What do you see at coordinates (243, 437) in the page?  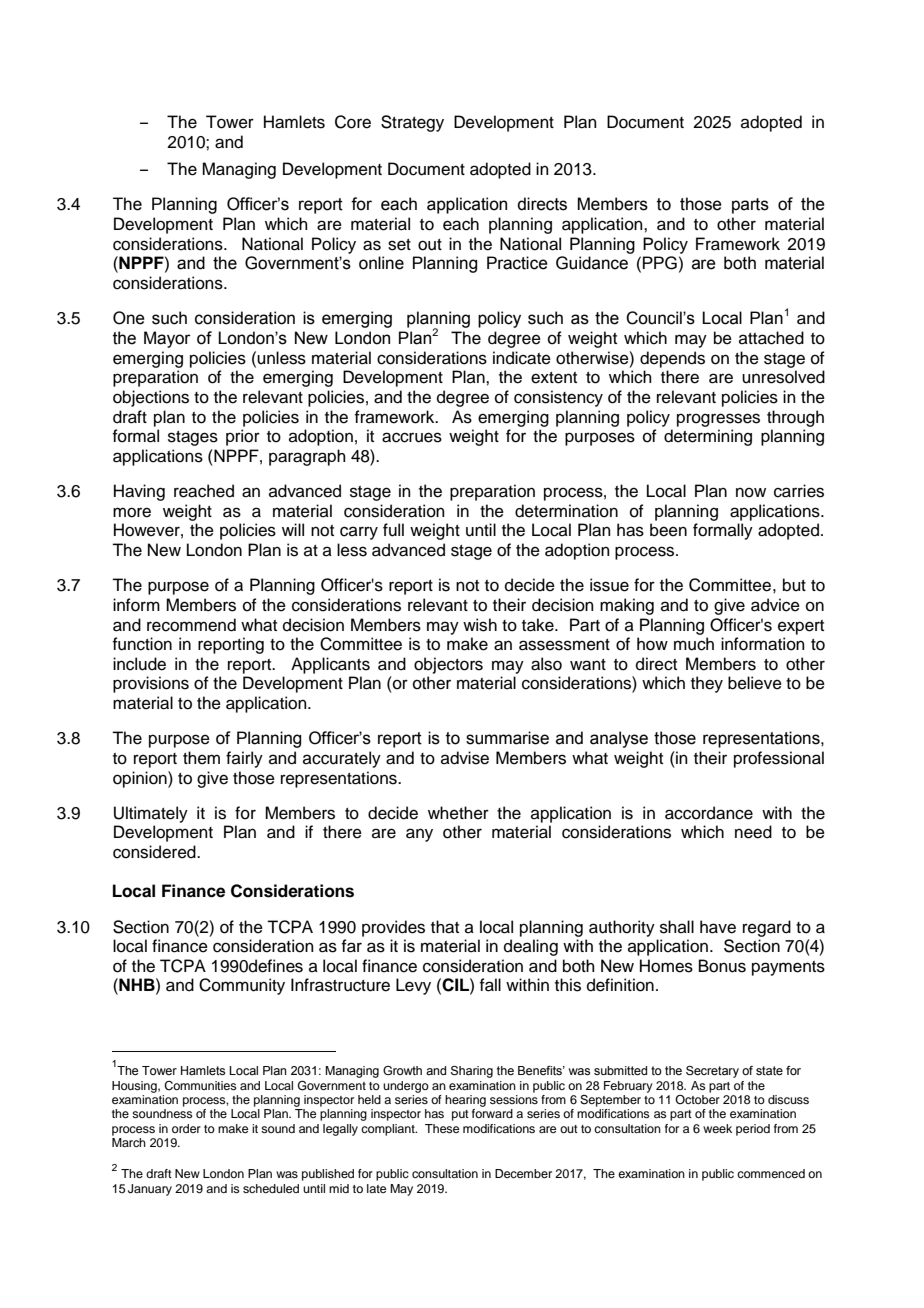 I see `prior` at bounding box center [243, 437].
